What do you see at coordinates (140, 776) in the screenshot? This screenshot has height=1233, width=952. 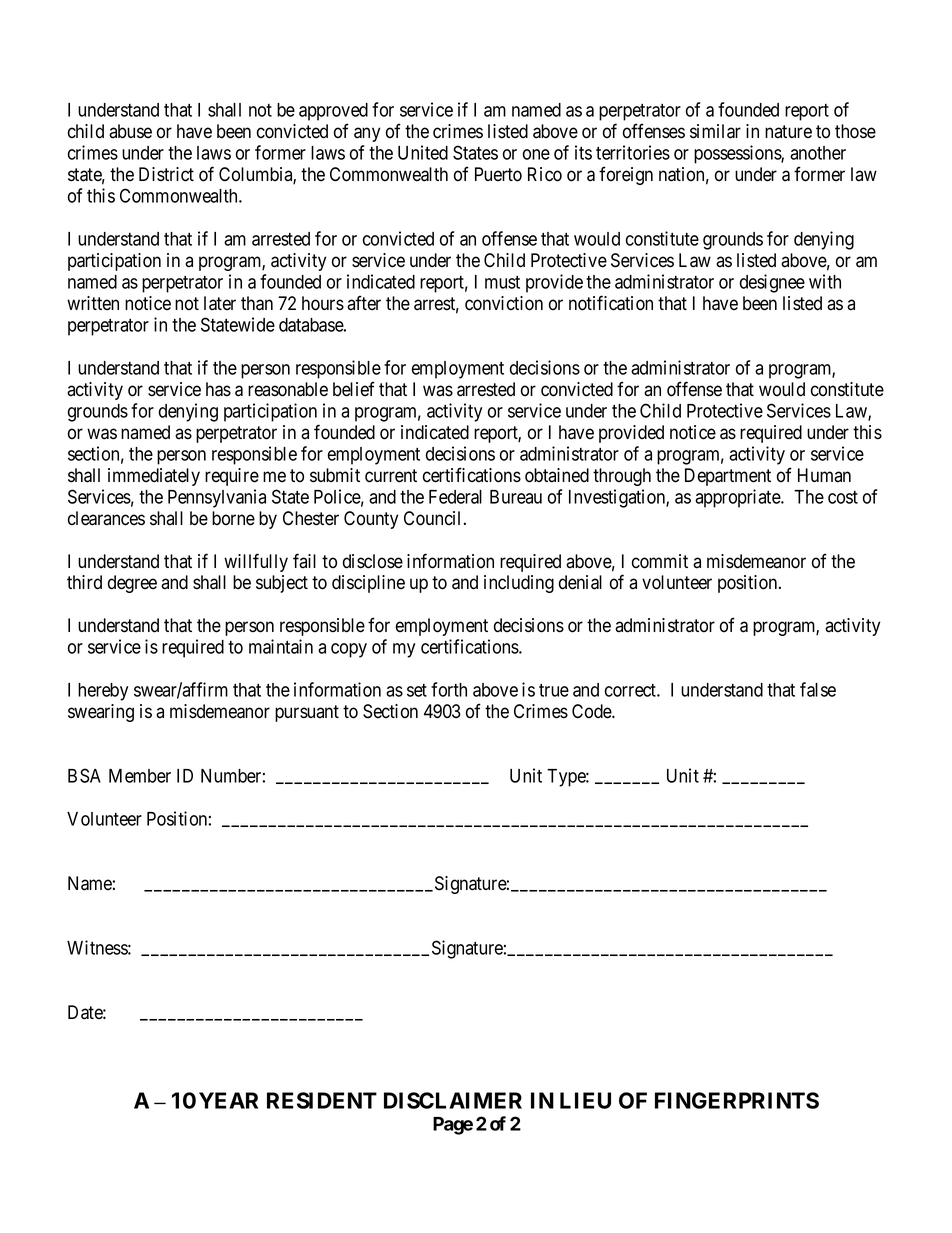 I see `Member` at bounding box center [140, 776].
